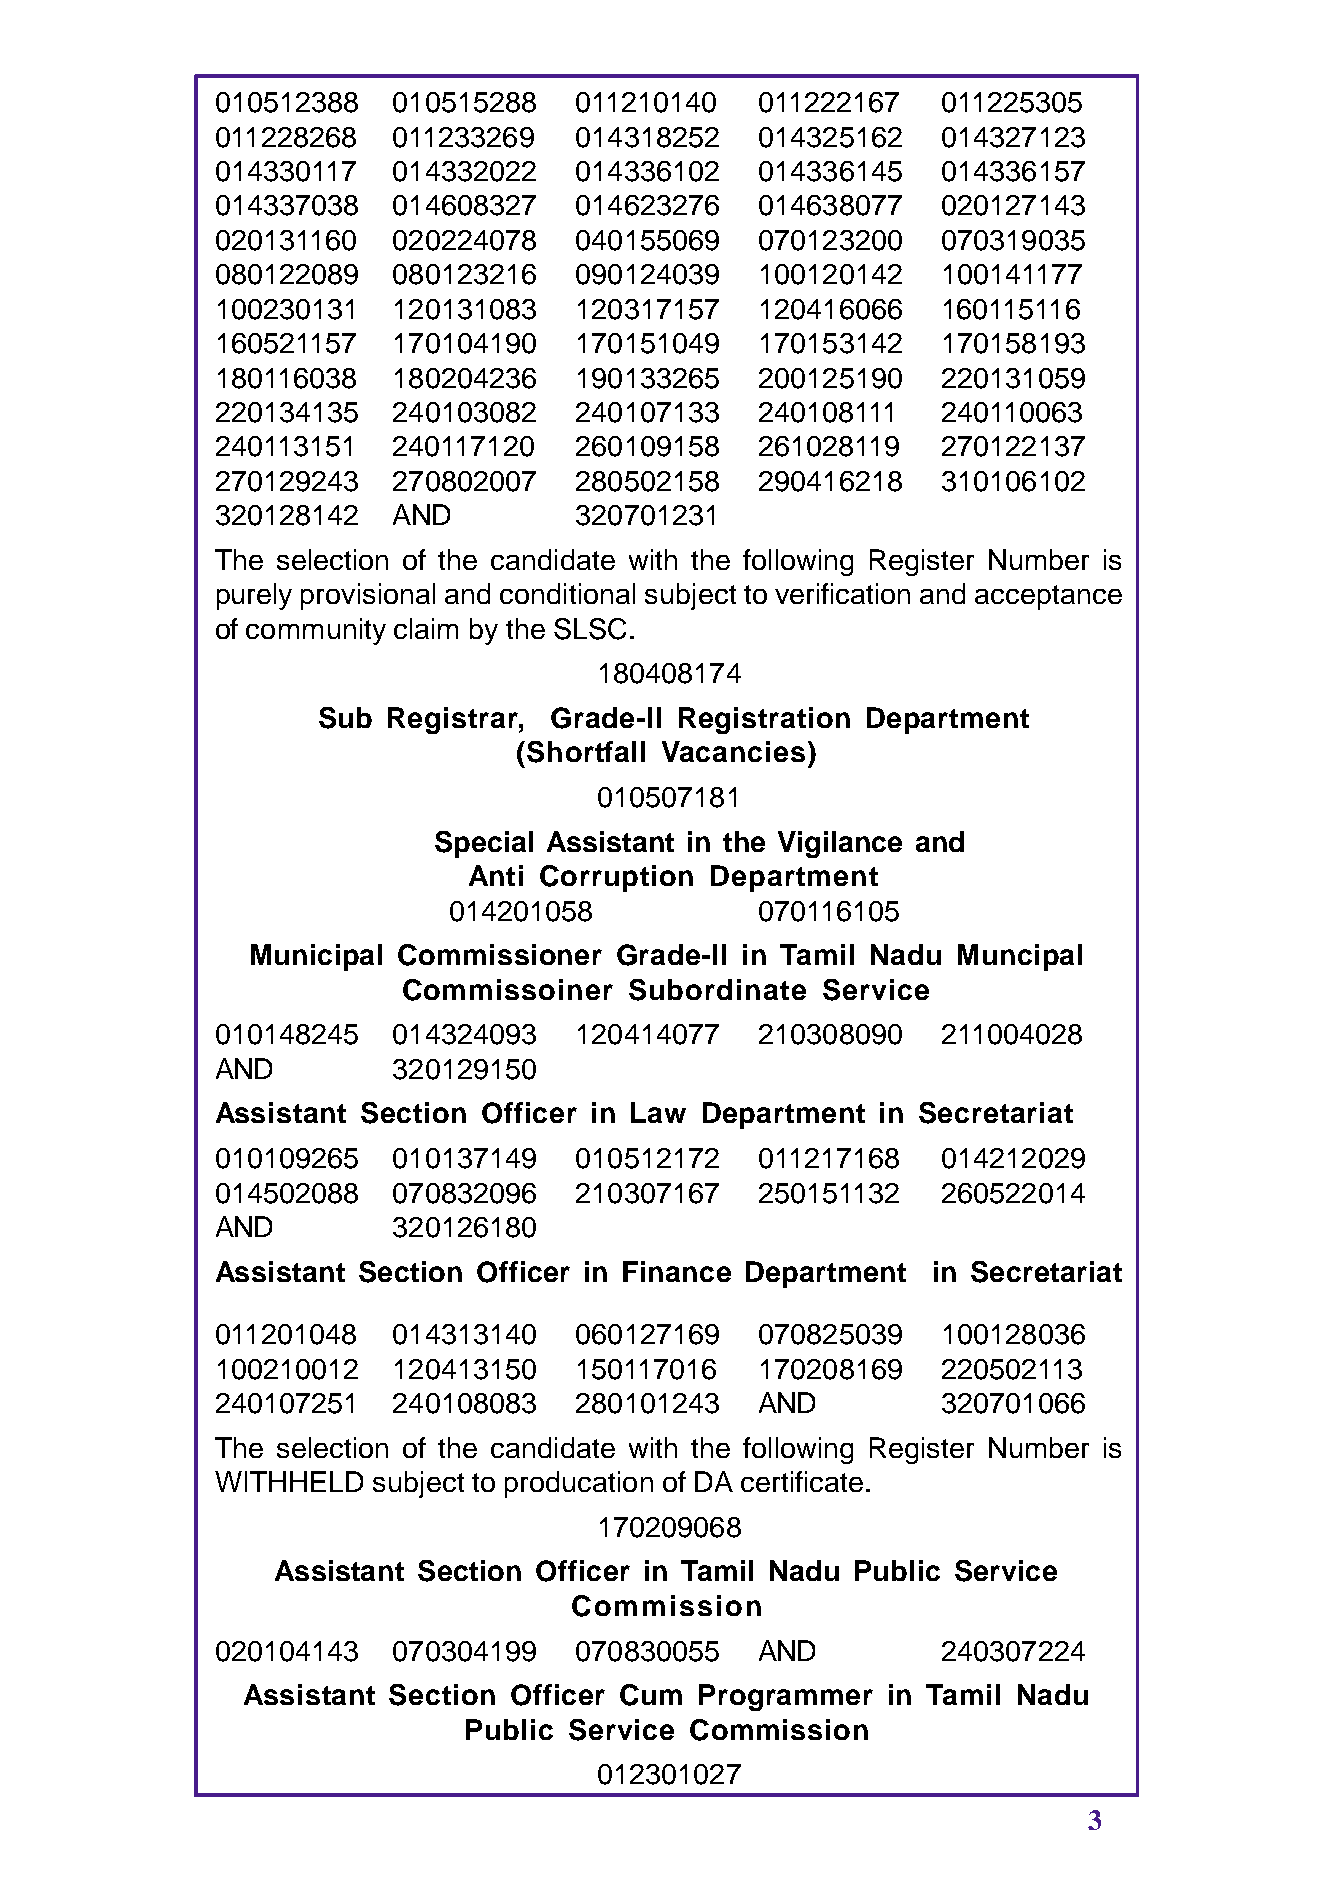 The height and width of the document is (1887, 1334). I want to click on Municipal, so click(316, 957).
